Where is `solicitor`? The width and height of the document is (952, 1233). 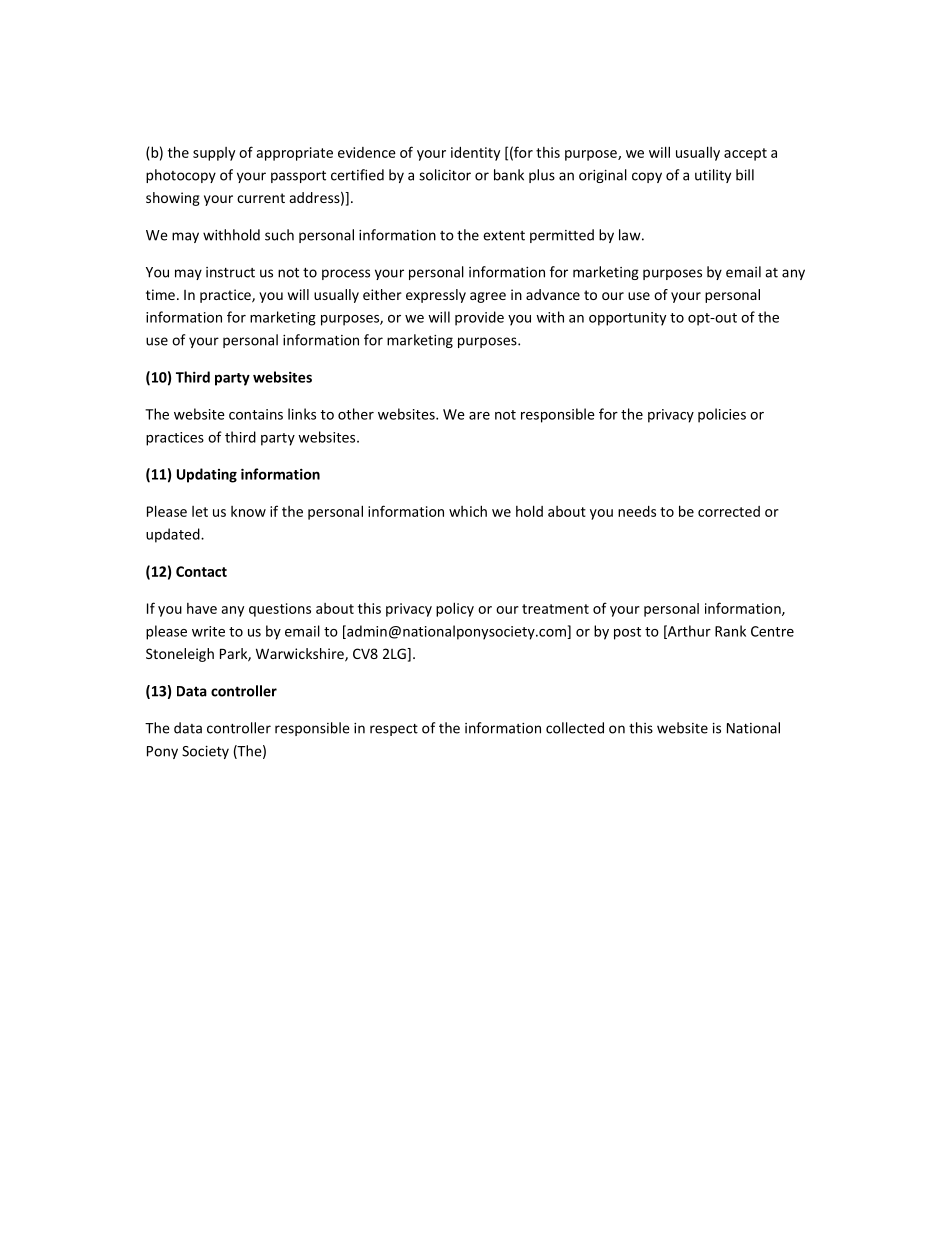
solicitor is located at coordinates (445, 175).
